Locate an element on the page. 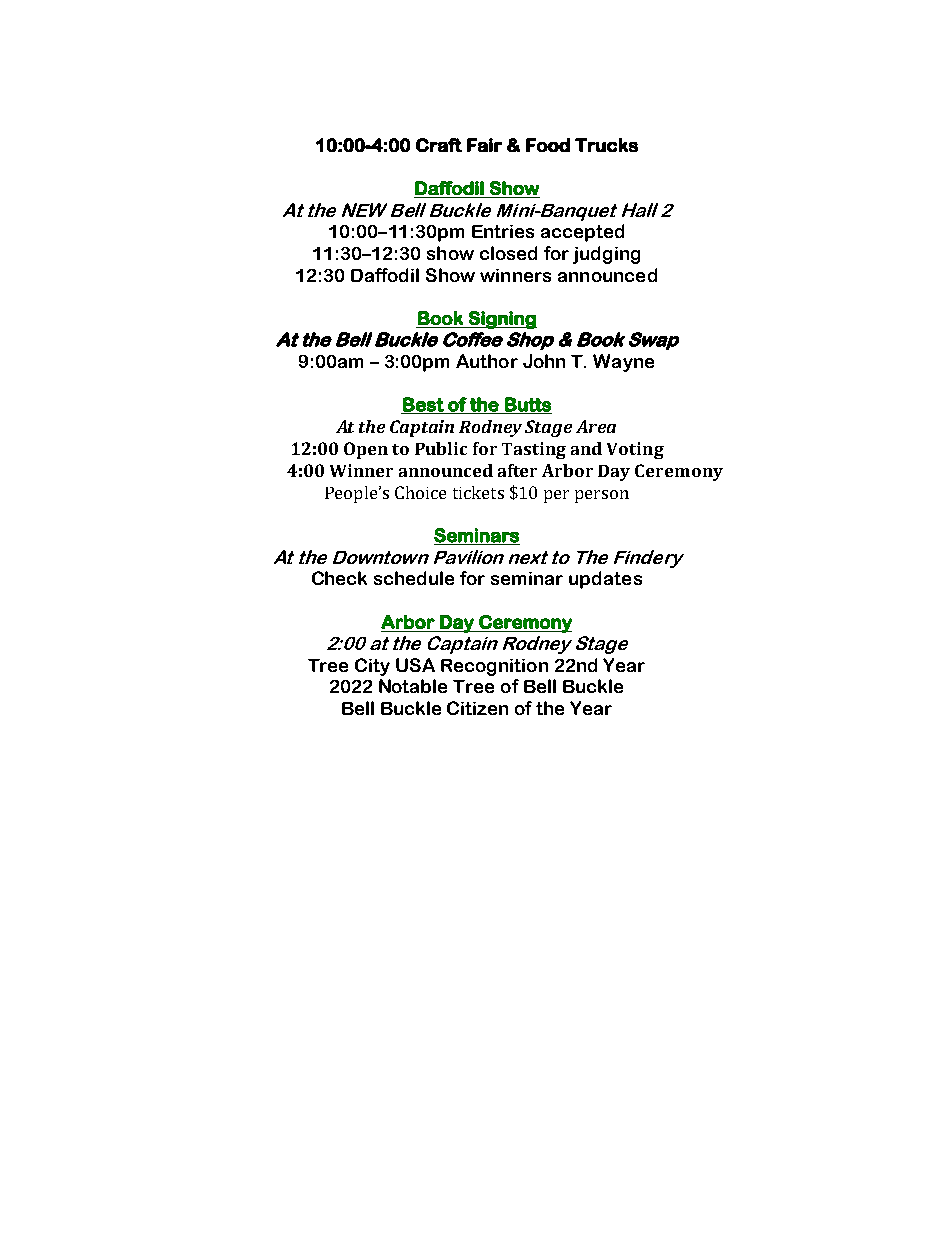 Image resolution: width=952 pixels, height=1233 pixels. Craft is located at coordinates (439, 145).
